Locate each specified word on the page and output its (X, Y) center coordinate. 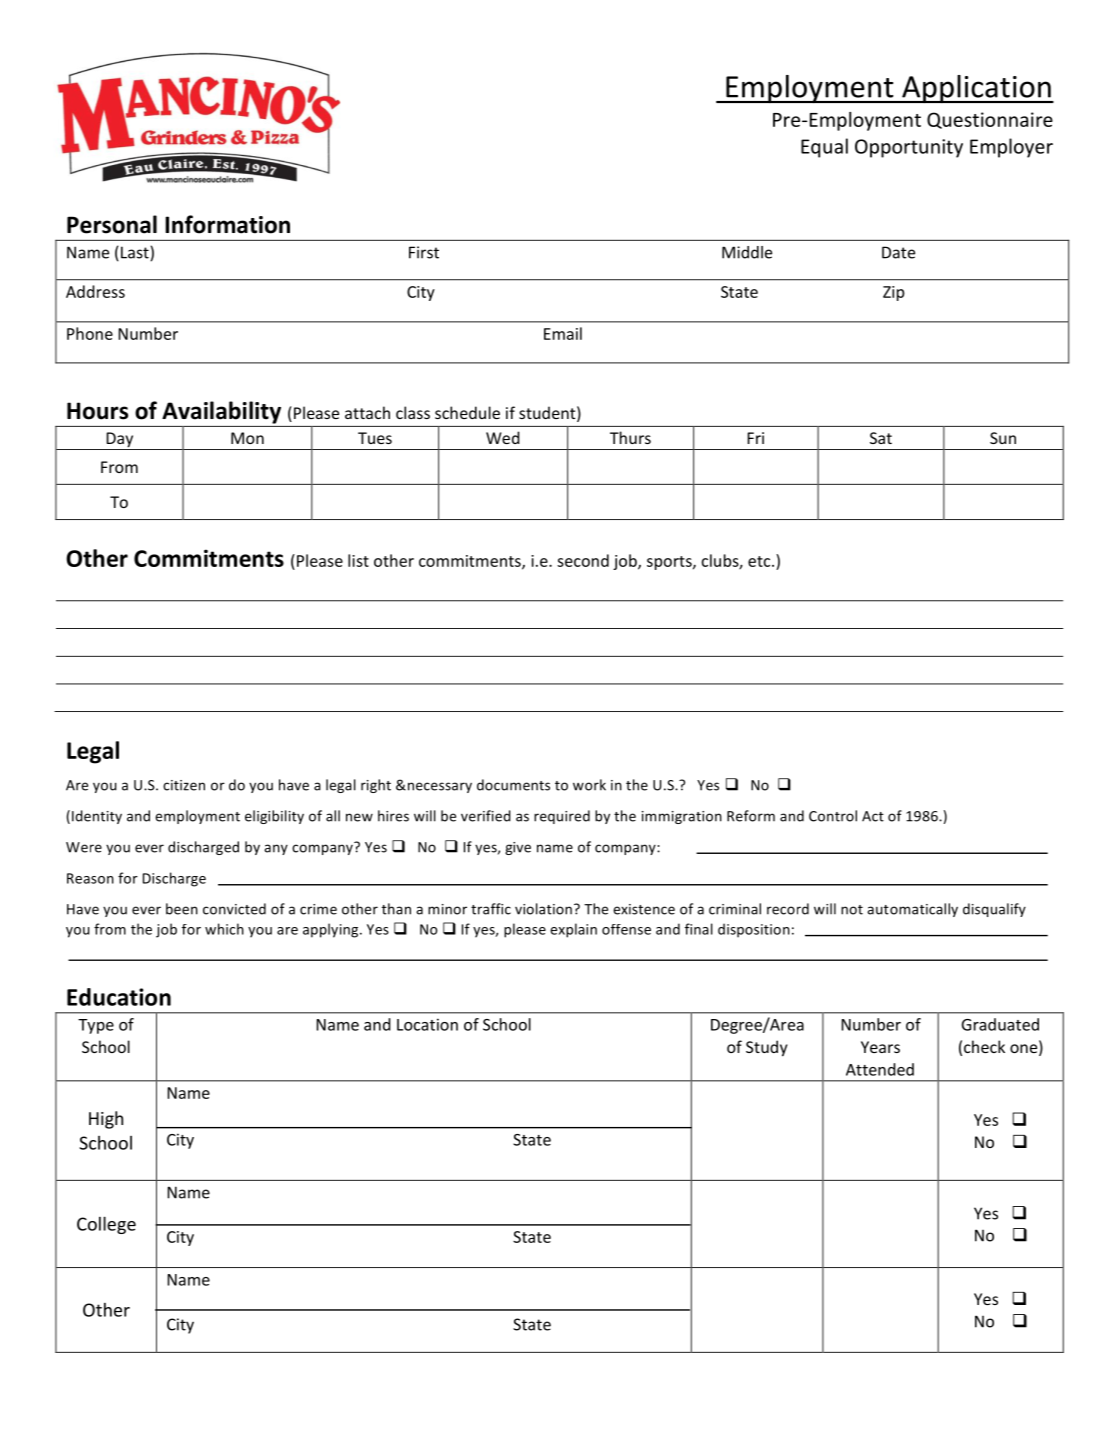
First (424, 252)
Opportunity (909, 148)
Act (873, 816)
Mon (247, 438)
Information (227, 224)
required (562, 817)
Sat (881, 438)
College (106, 1225)
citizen (184, 785)
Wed (503, 437)
